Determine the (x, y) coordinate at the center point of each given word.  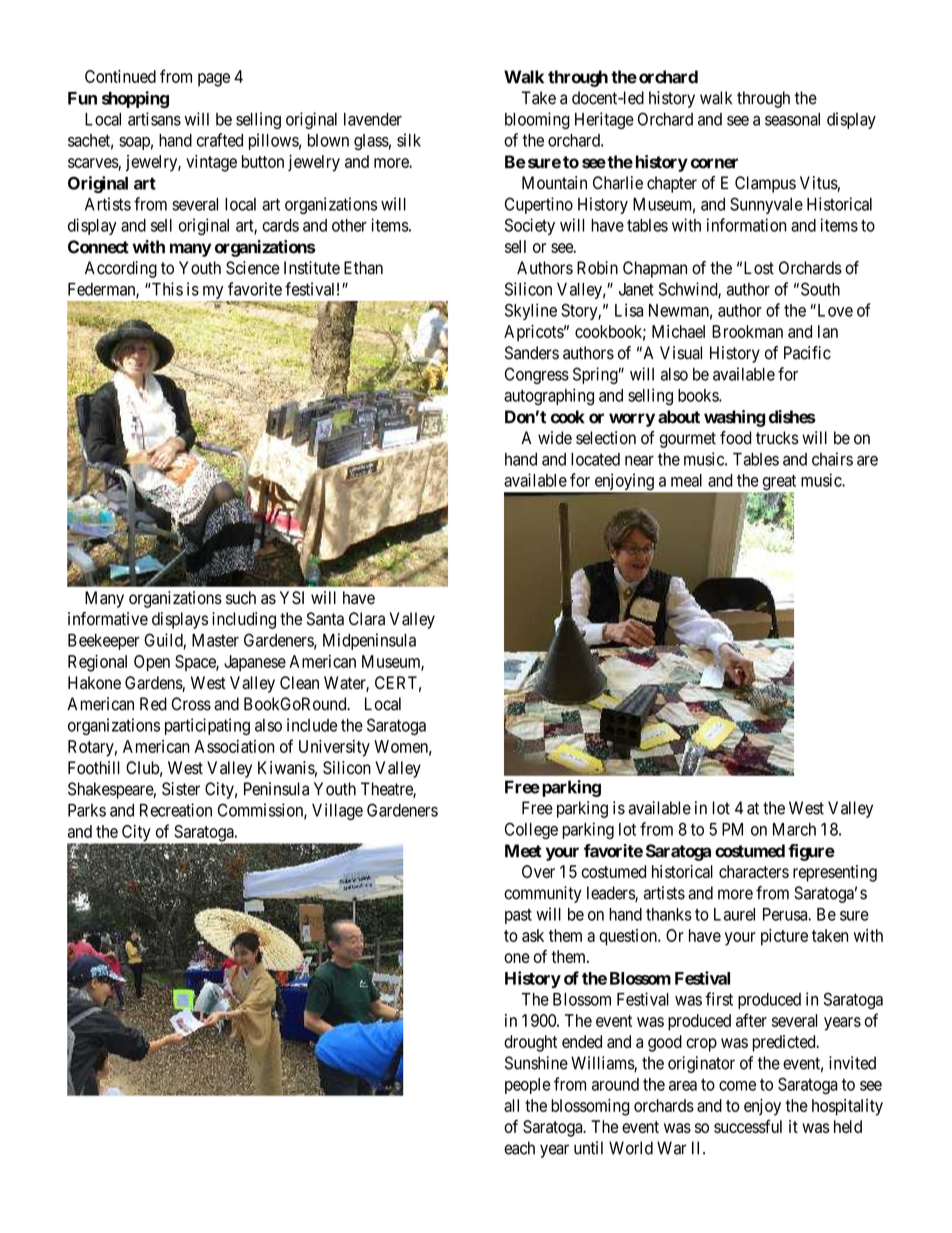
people (528, 1086)
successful (748, 1126)
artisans (154, 119)
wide (555, 438)
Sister (181, 789)
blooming (537, 120)
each (519, 1148)
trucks (777, 438)
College (531, 830)
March (794, 829)
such (241, 598)
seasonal (792, 119)
